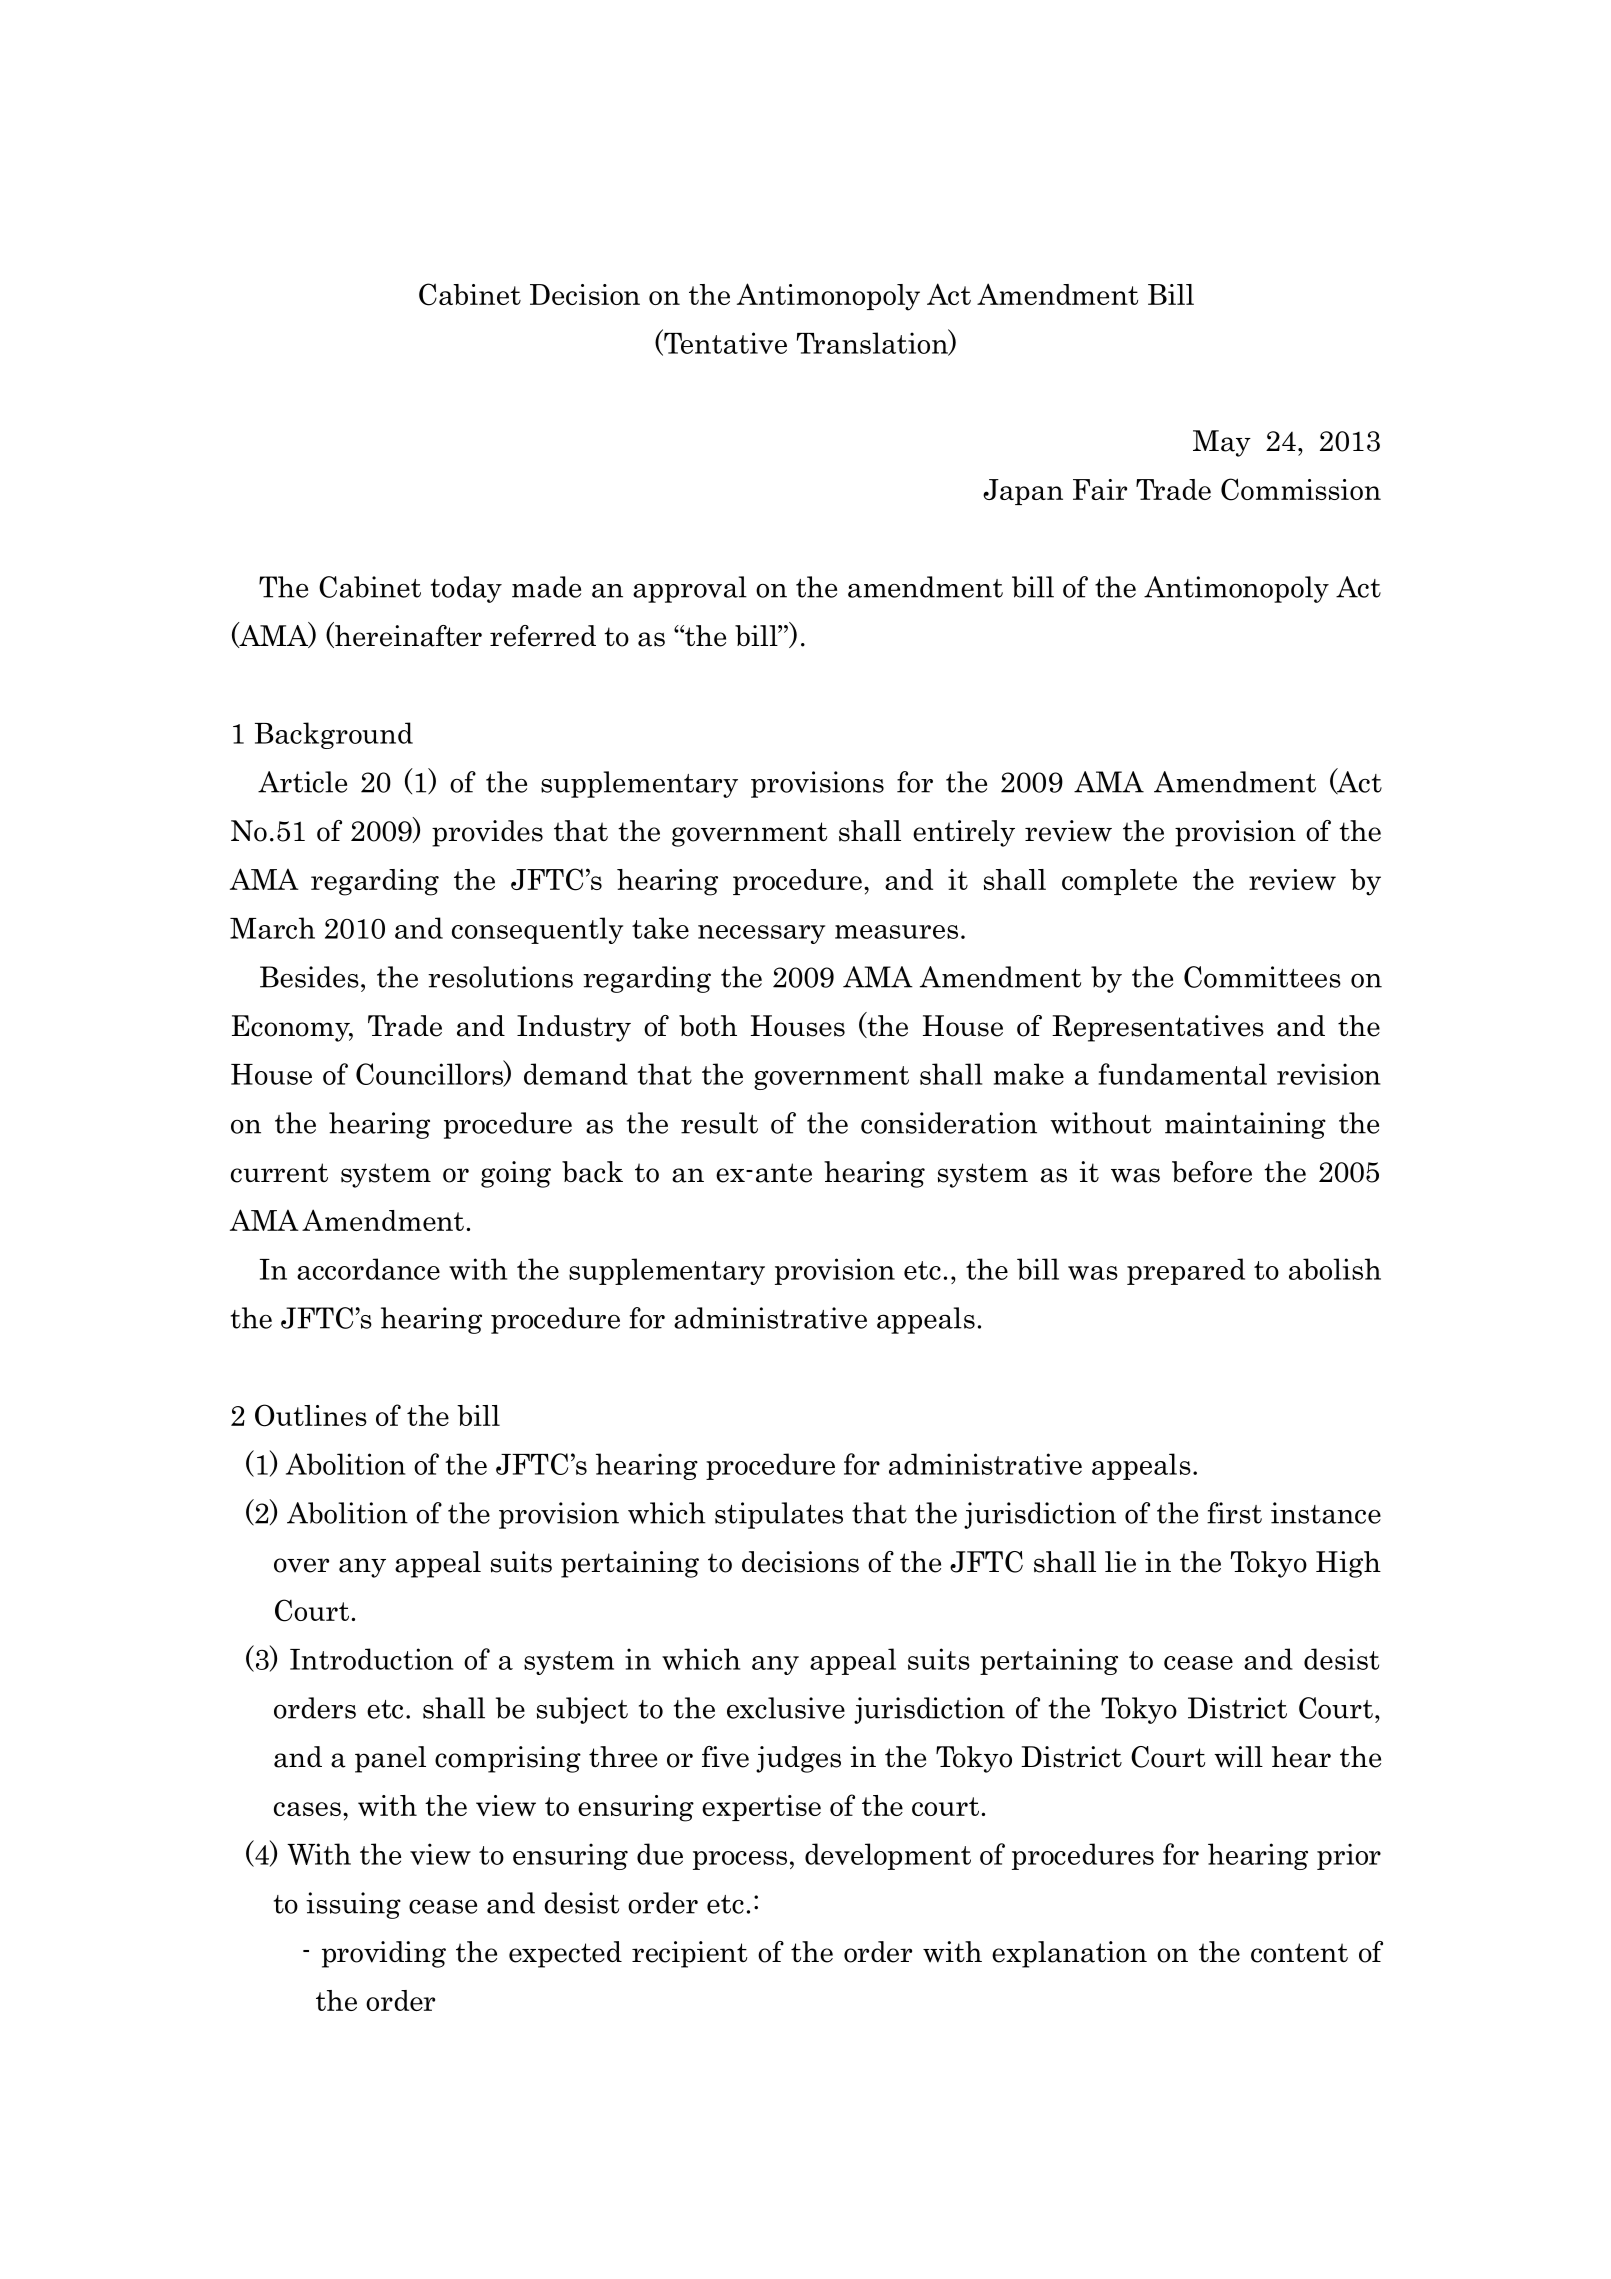 This screenshot has height=2279, width=1611. What do you see at coordinates (466, 589) in the screenshot?
I see `today` at bounding box center [466, 589].
